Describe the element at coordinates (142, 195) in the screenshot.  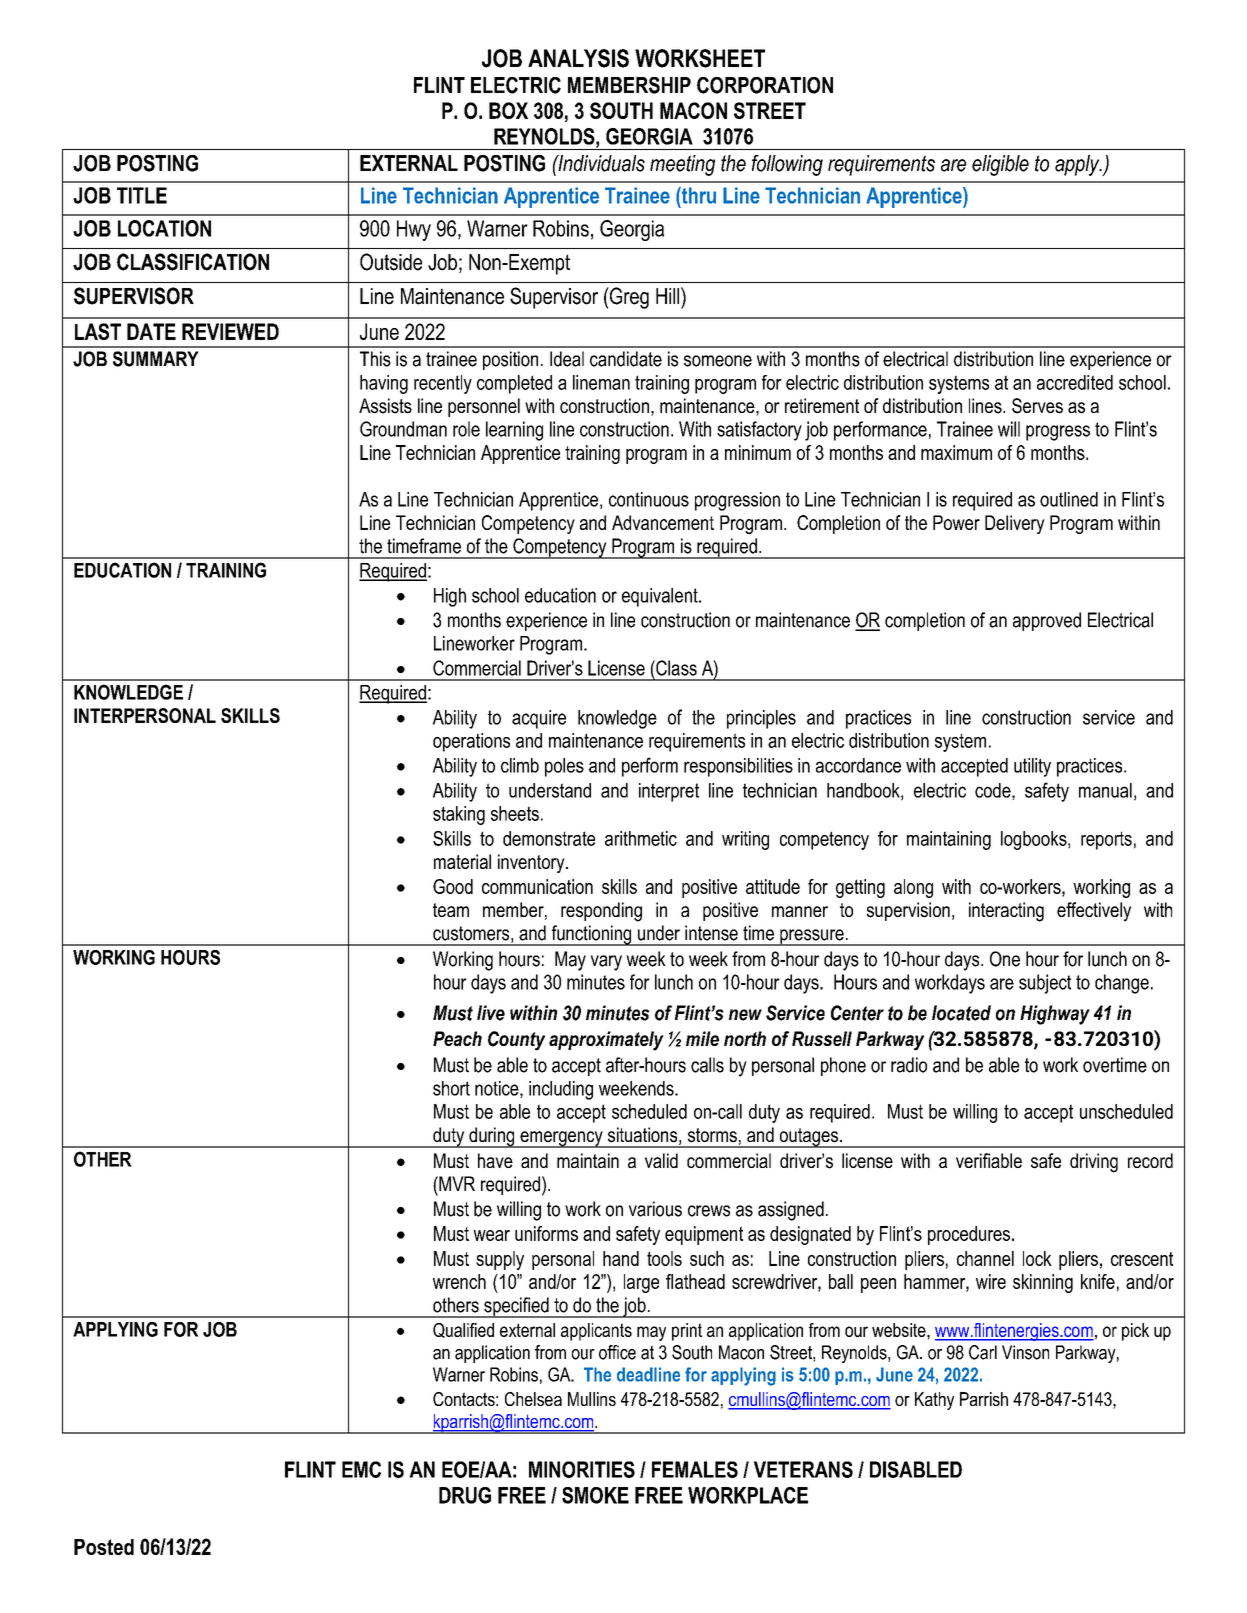
I see `TITLE` at that location.
